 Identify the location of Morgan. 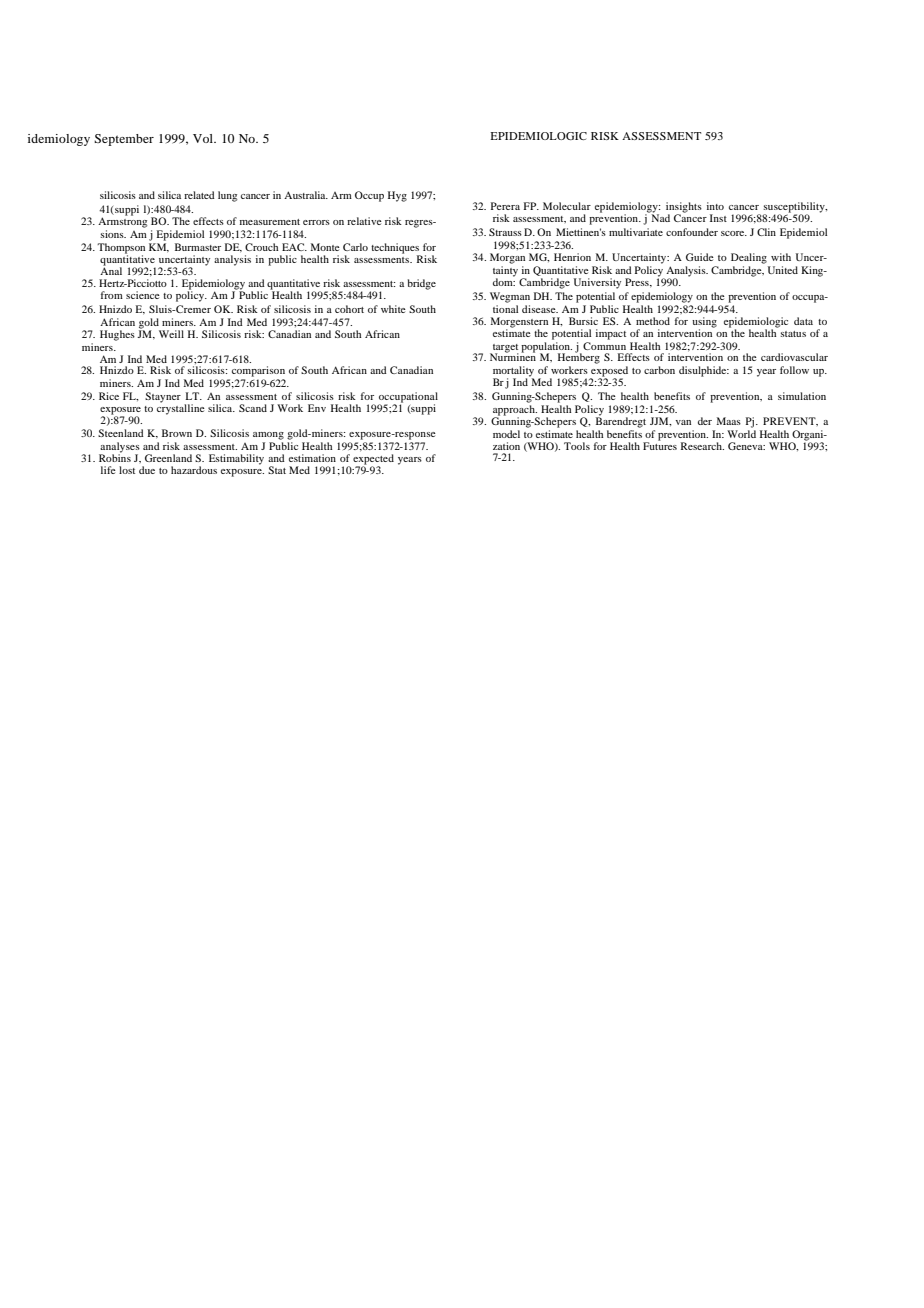
(507, 258).
